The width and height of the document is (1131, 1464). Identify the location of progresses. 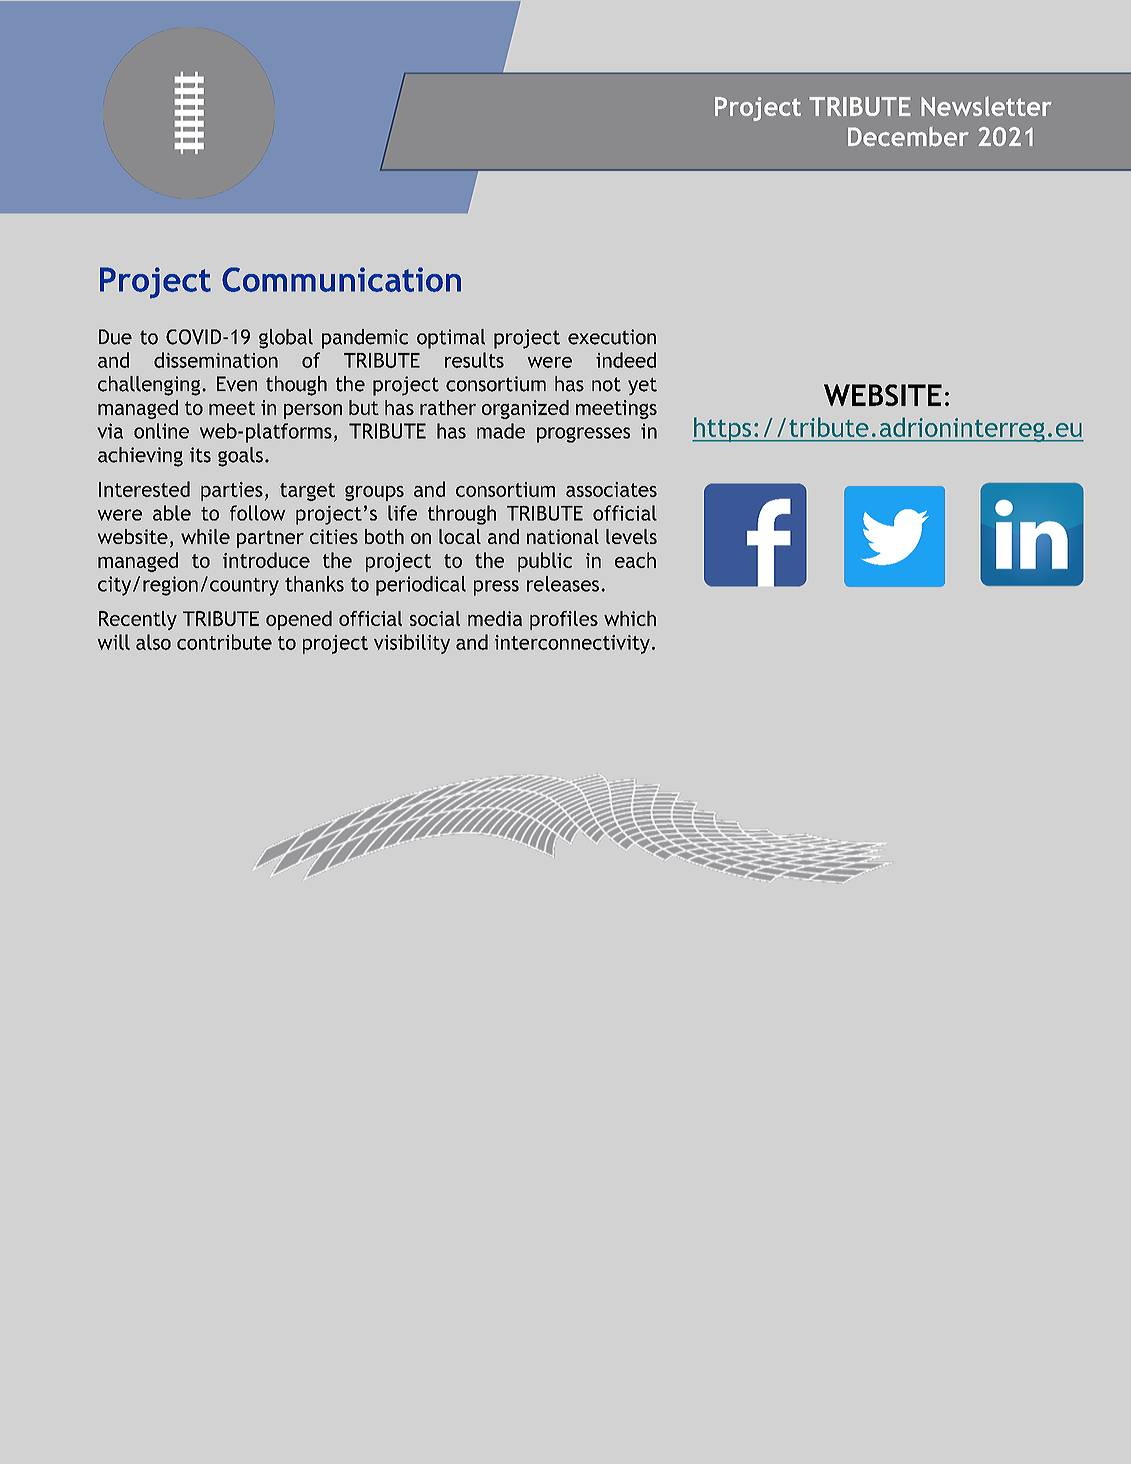
(583, 435).
